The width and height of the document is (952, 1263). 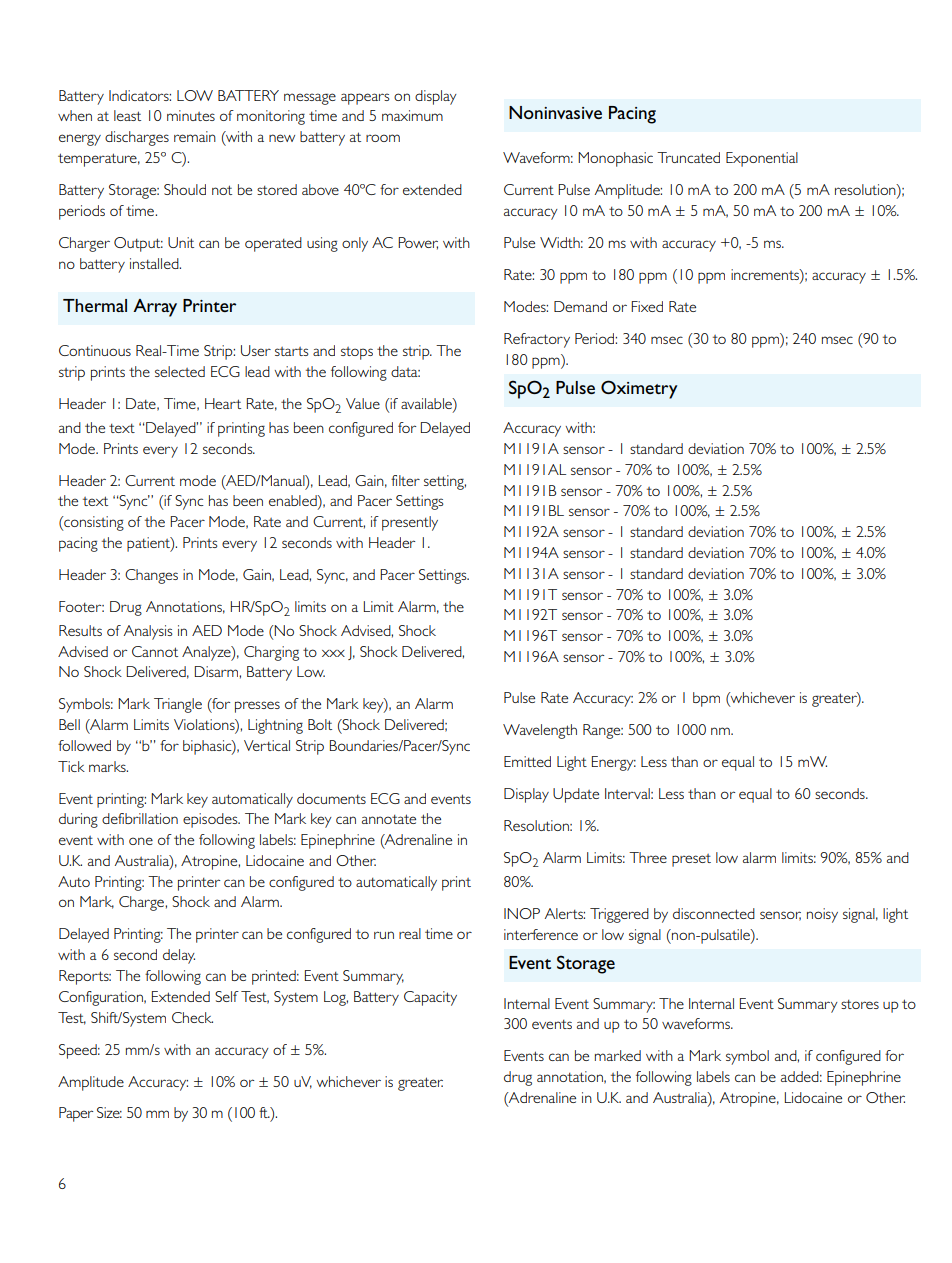 I want to click on Emitted, so click(x=527, y=761).
